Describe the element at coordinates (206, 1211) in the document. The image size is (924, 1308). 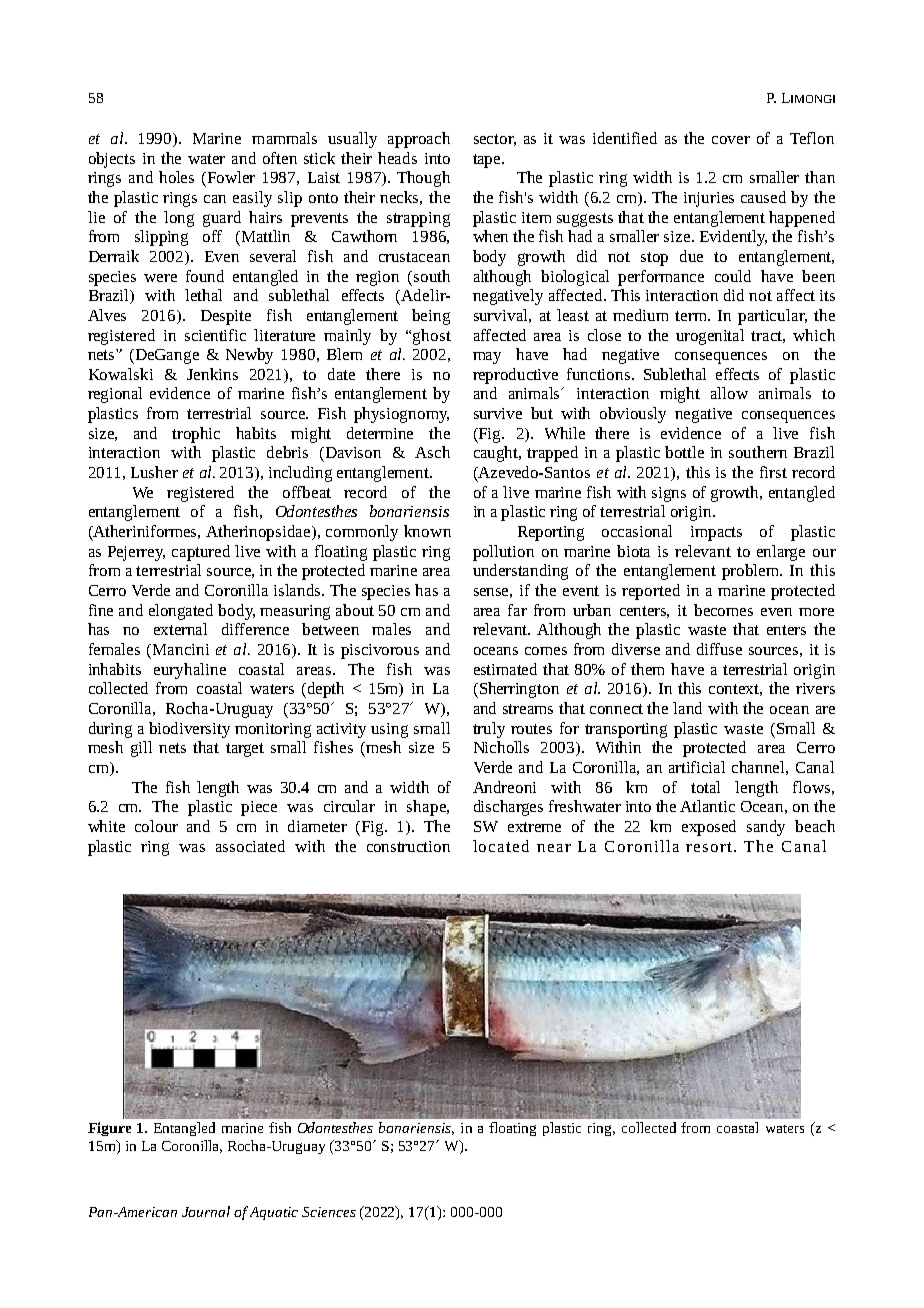
I see `Journal` at that location.
